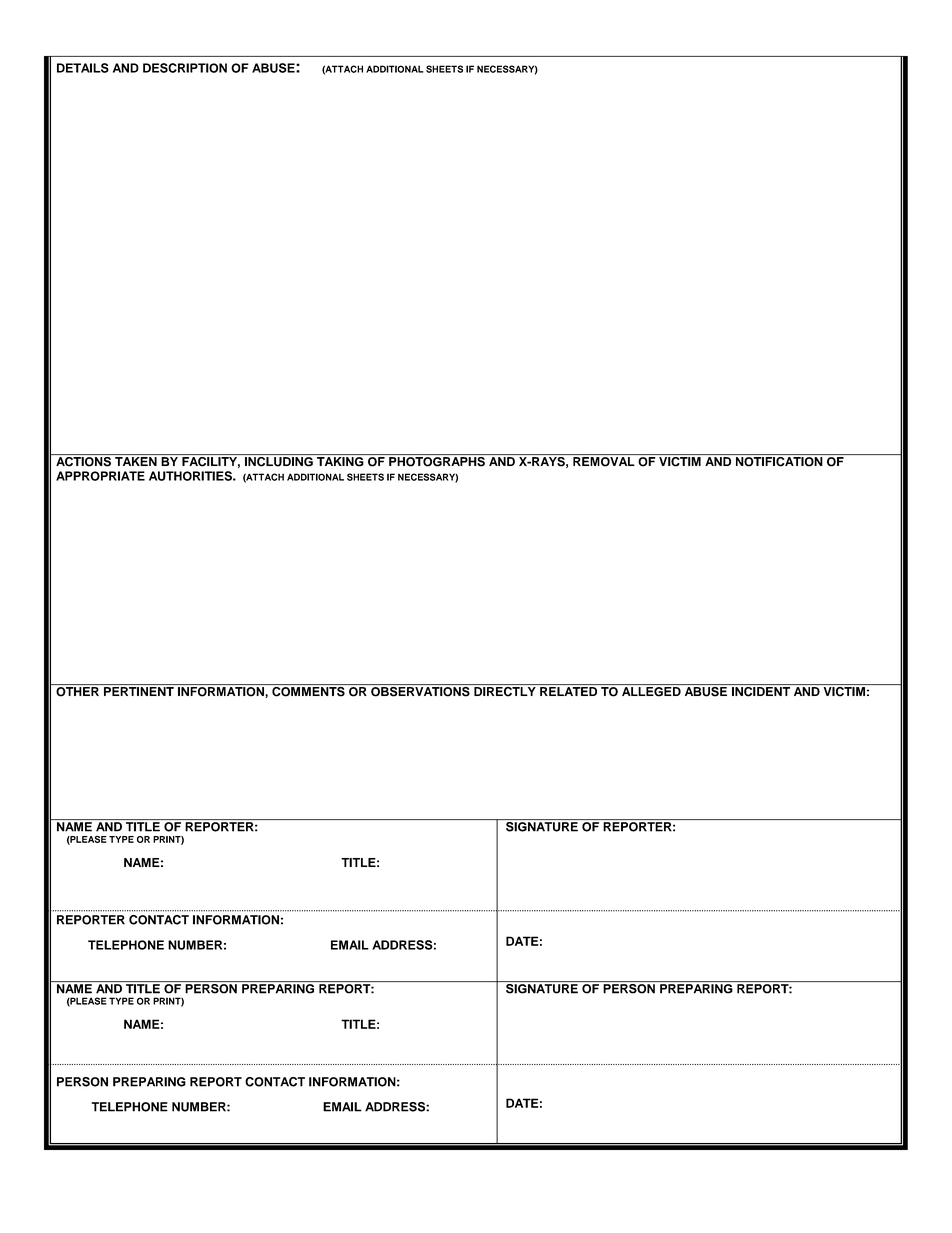 The height and width of the image is (1233, 952). Describe the element at coordinates (340, 462) in the image. I see `TAKING` at that location.
